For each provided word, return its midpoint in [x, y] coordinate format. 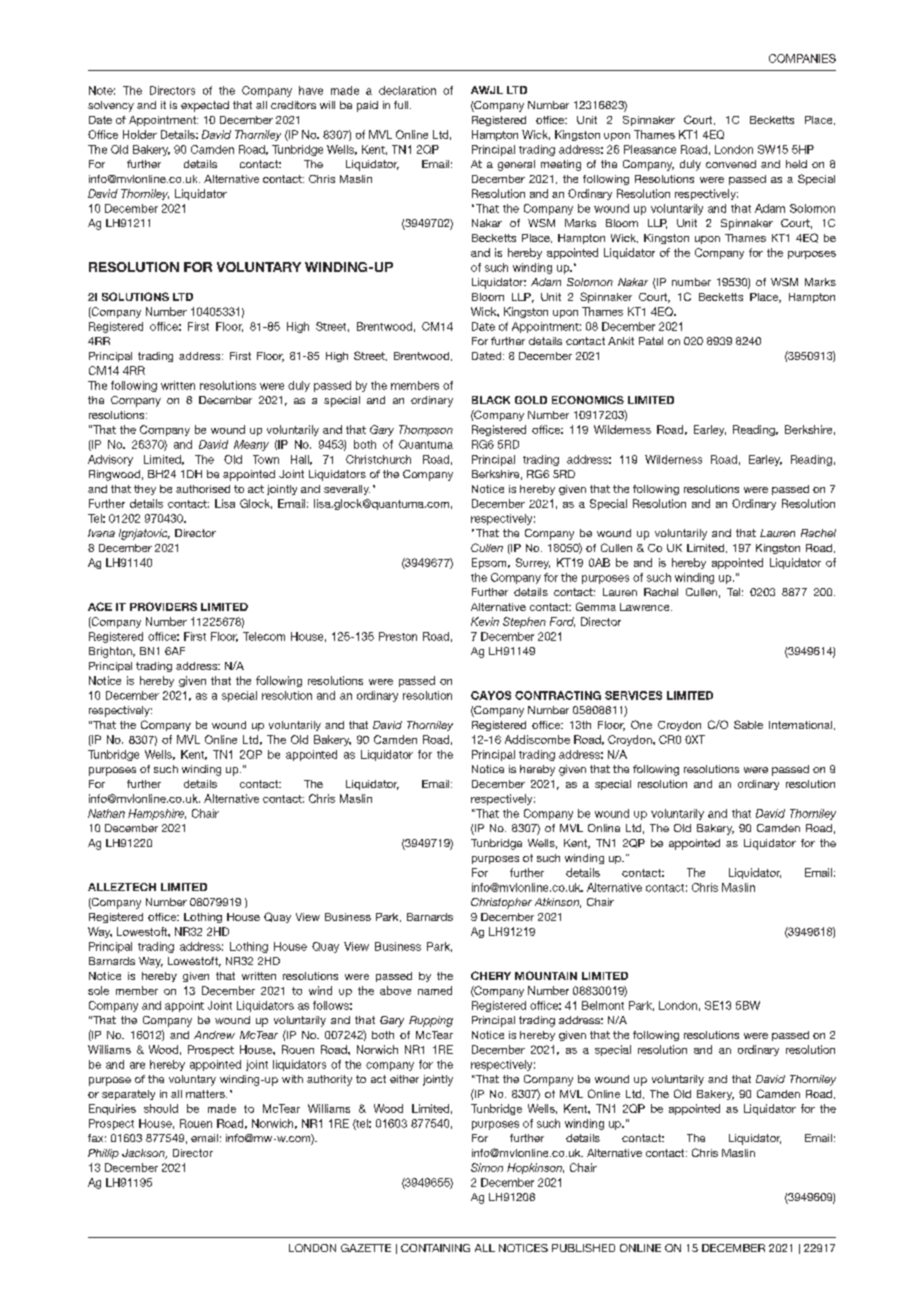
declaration [407, 90]
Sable [748, 724]
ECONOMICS [588, 400]
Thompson [426, 430]
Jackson [144, 1154]
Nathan [106, 813]
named [435, 990]
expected [205, 106]
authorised [203, 489]
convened [731, 164]
